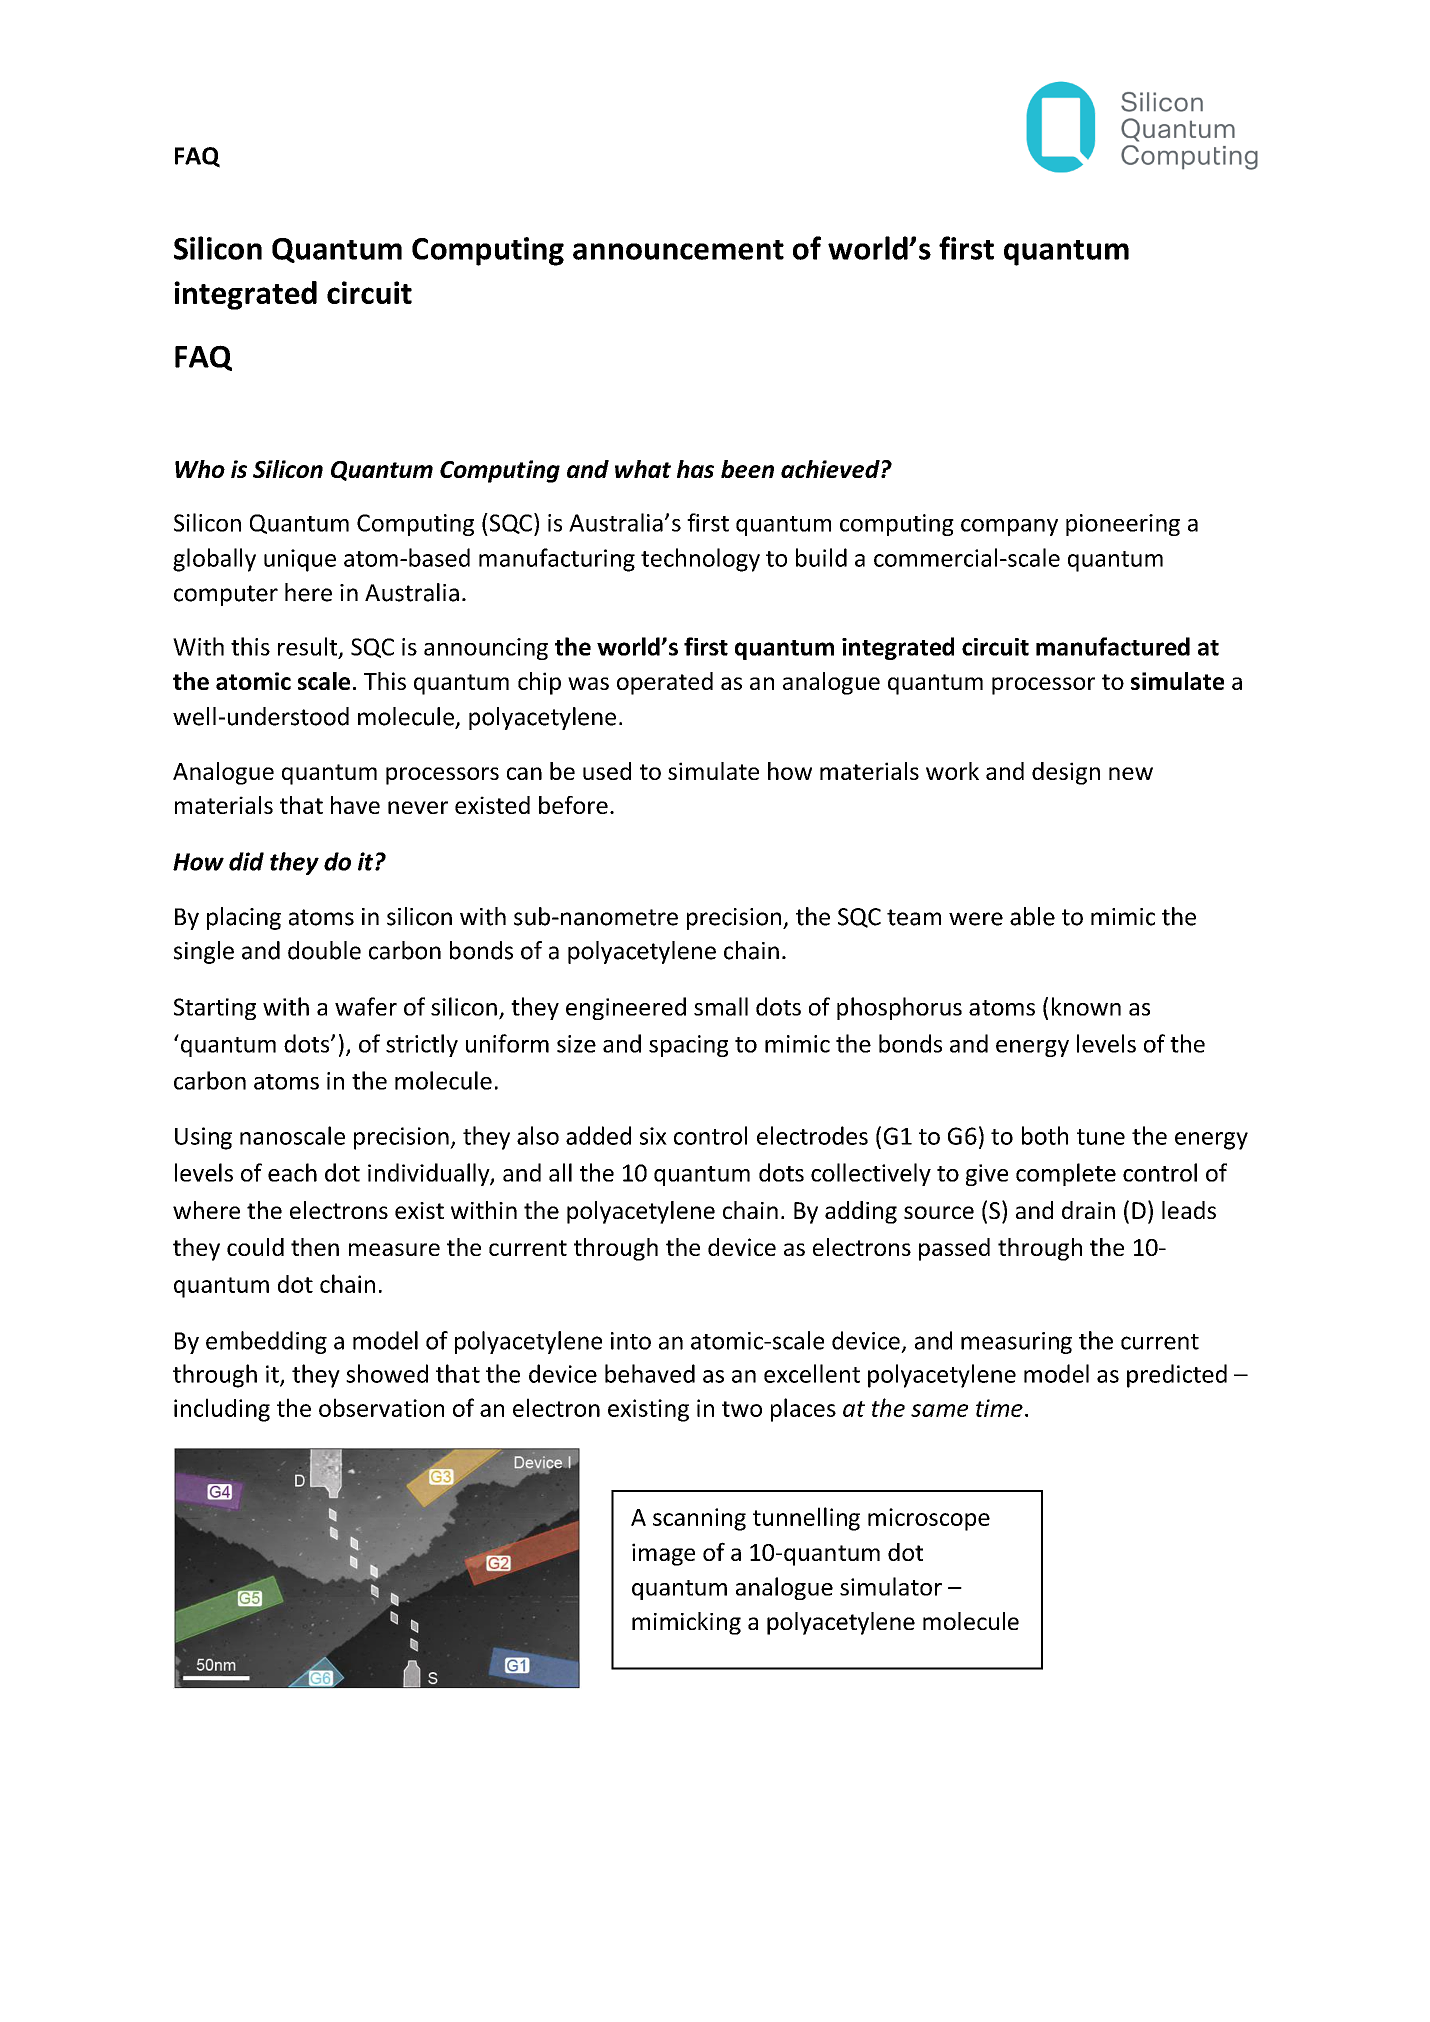  What do you see at coordinates (653, 1136) in the screenshot?
I see `six` at bounding box center [653, 1136].
